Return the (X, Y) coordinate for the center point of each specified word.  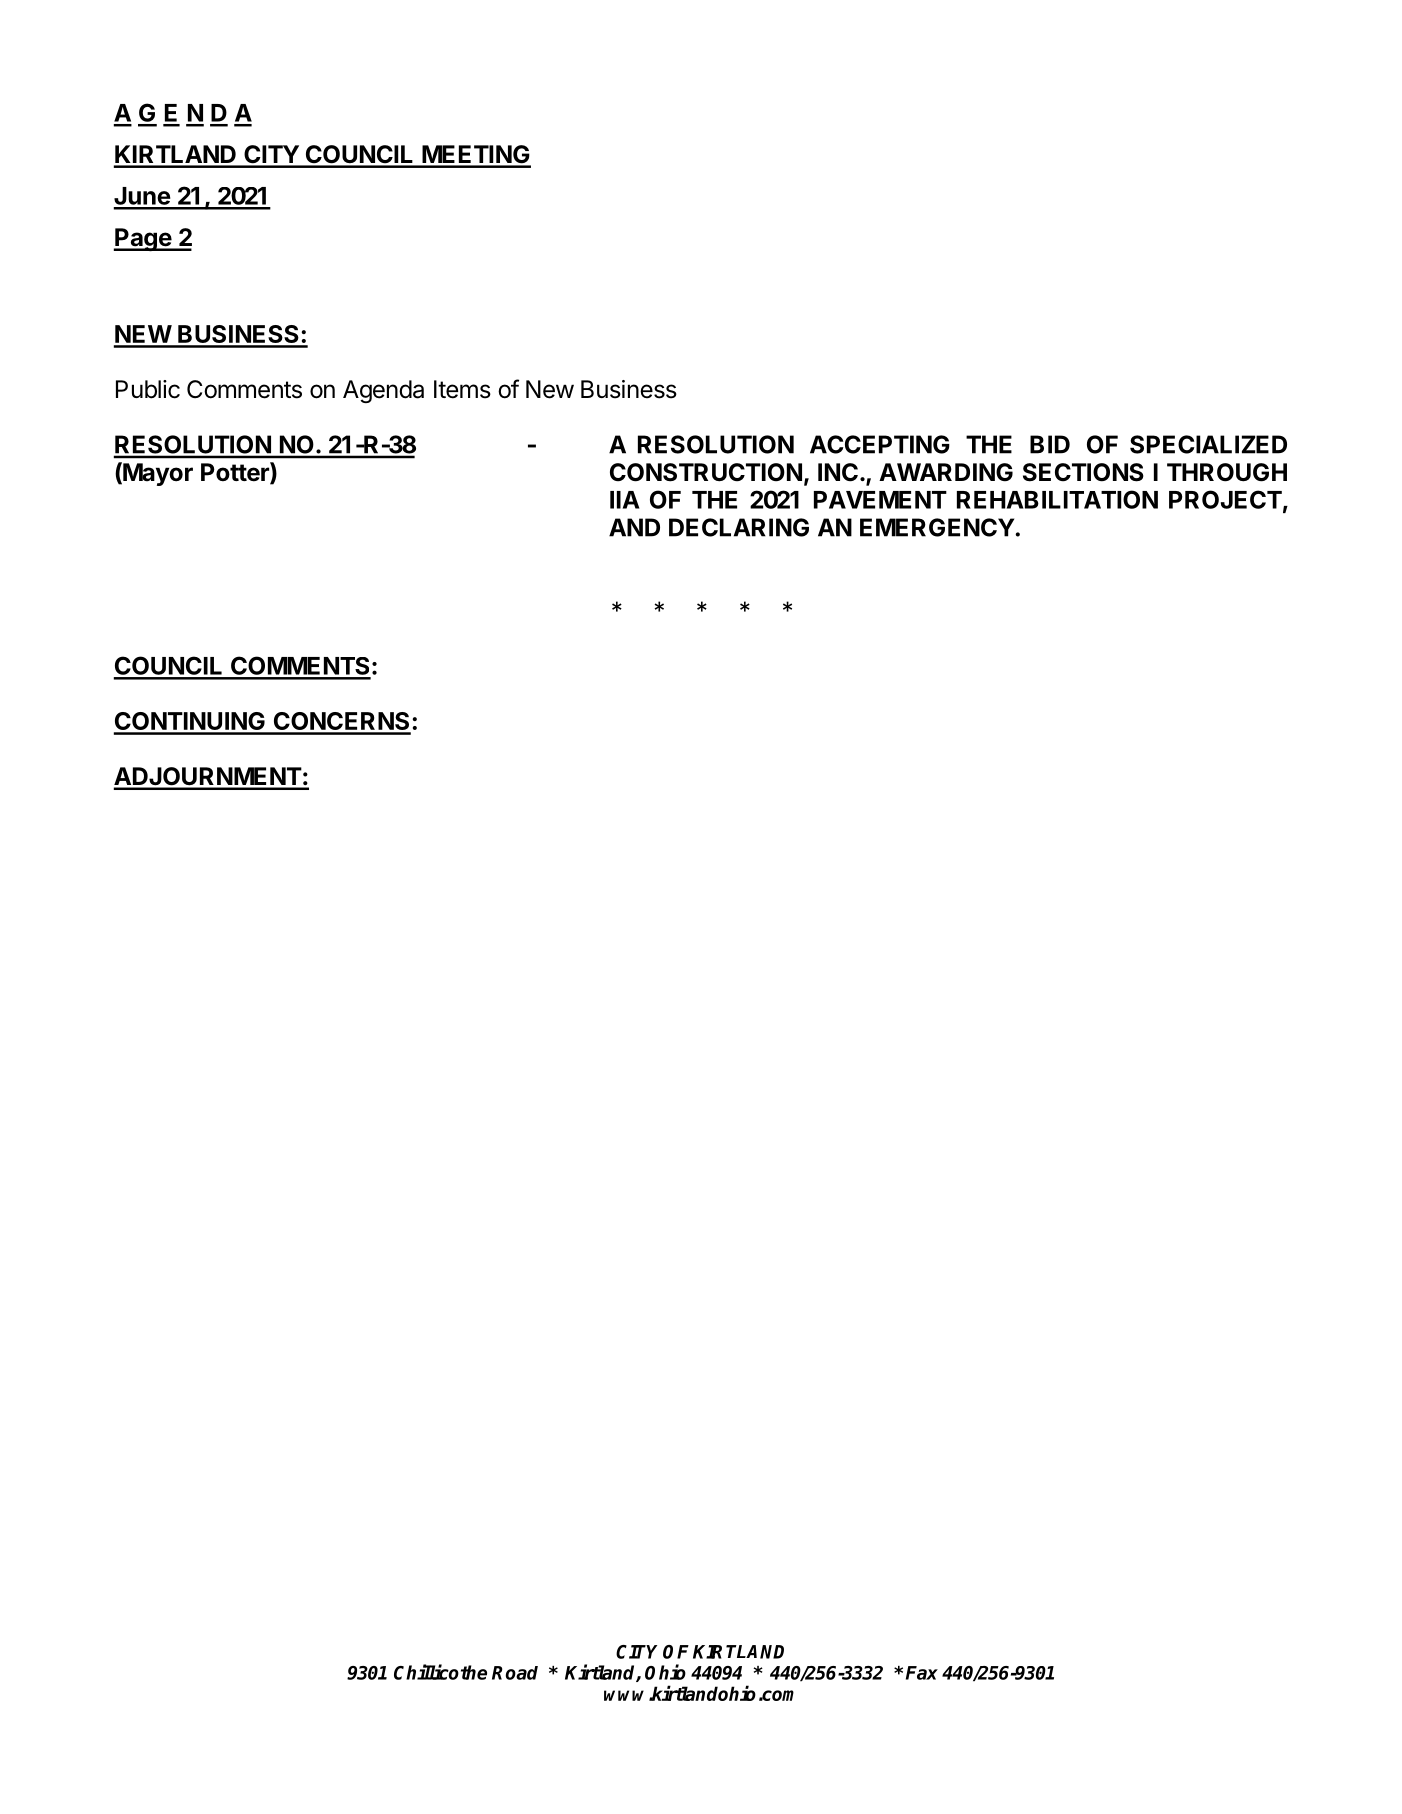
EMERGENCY (938, 527)
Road (515, 1673)
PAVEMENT (880, 500)
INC (838, 472)
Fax (922, 1673)
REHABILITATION (1057, 499)
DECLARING (739, 527)
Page (143, 239)
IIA (625, 500)
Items (462, 389)
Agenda (383, 391)
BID (1050, 444)
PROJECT (1225, 499)
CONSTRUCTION (706, 472)
